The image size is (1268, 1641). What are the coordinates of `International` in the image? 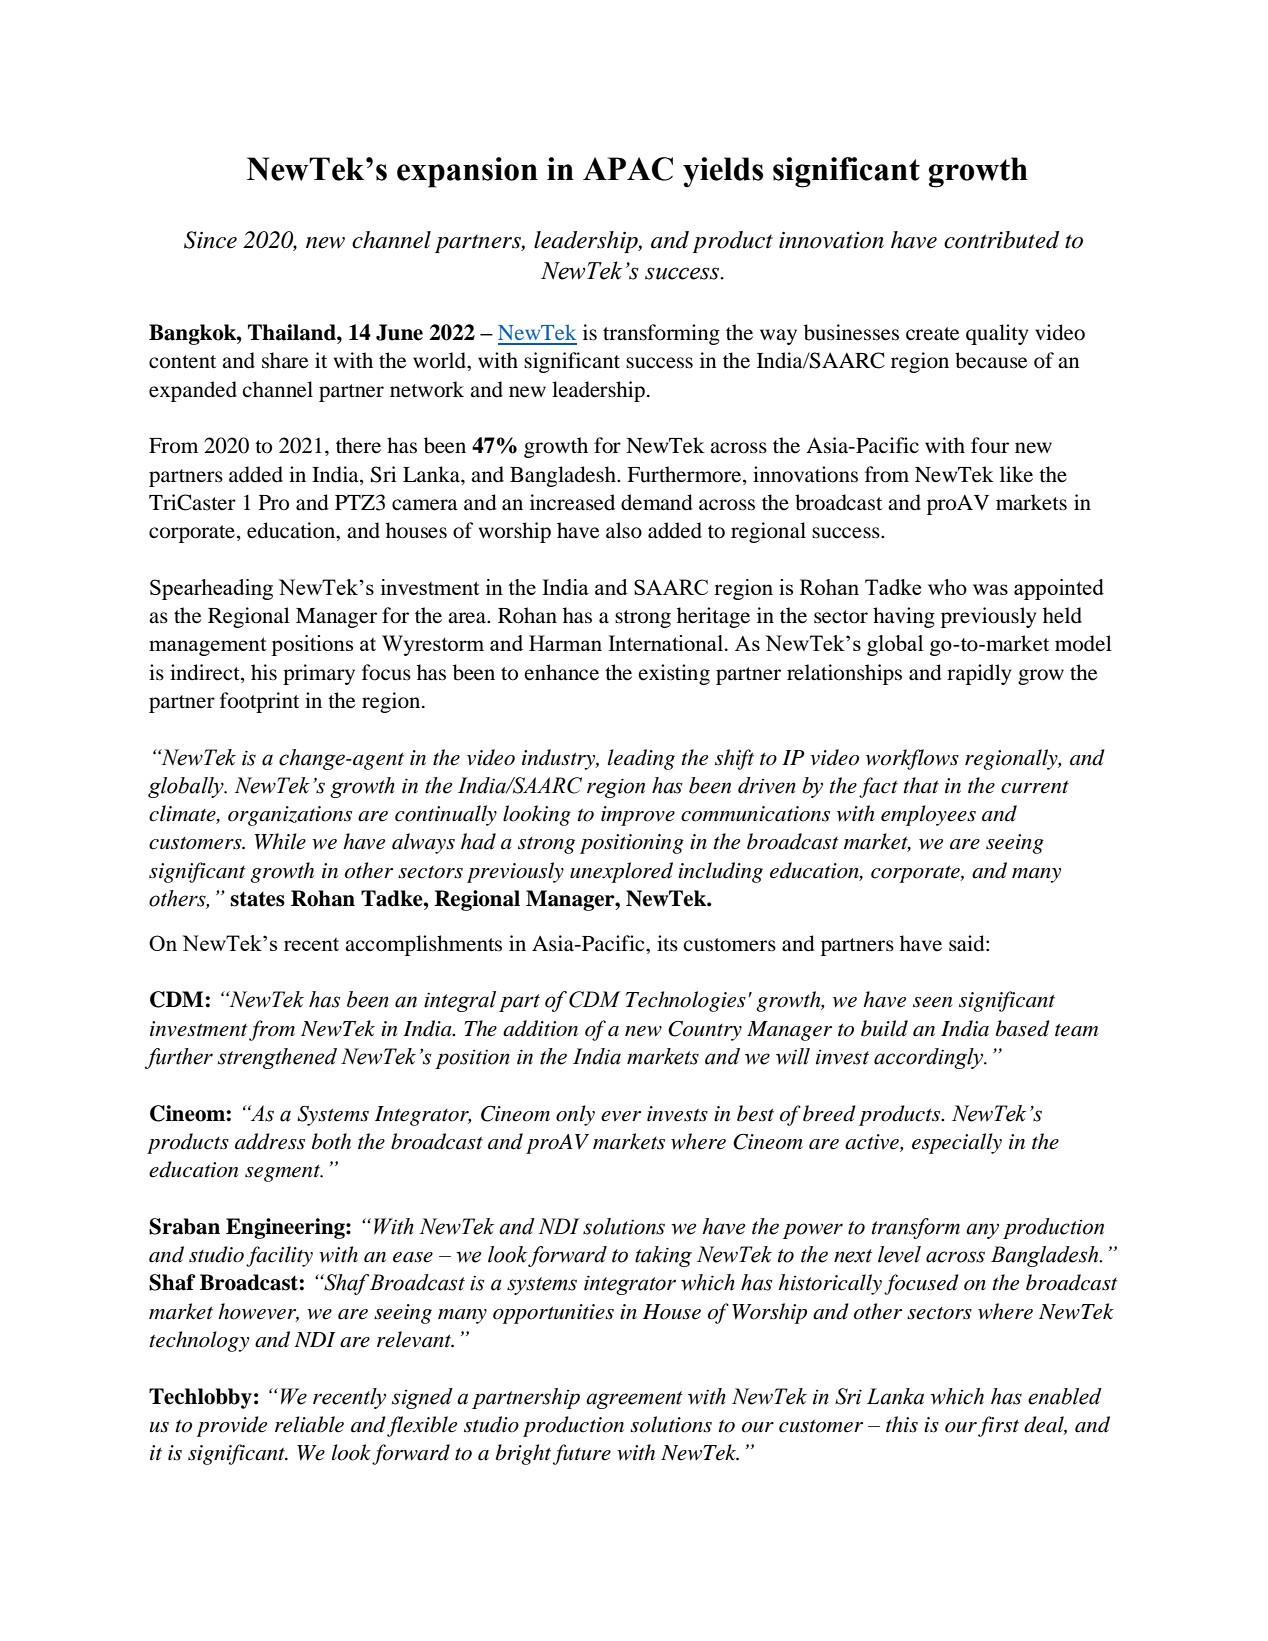 It's located at (667, 643).
